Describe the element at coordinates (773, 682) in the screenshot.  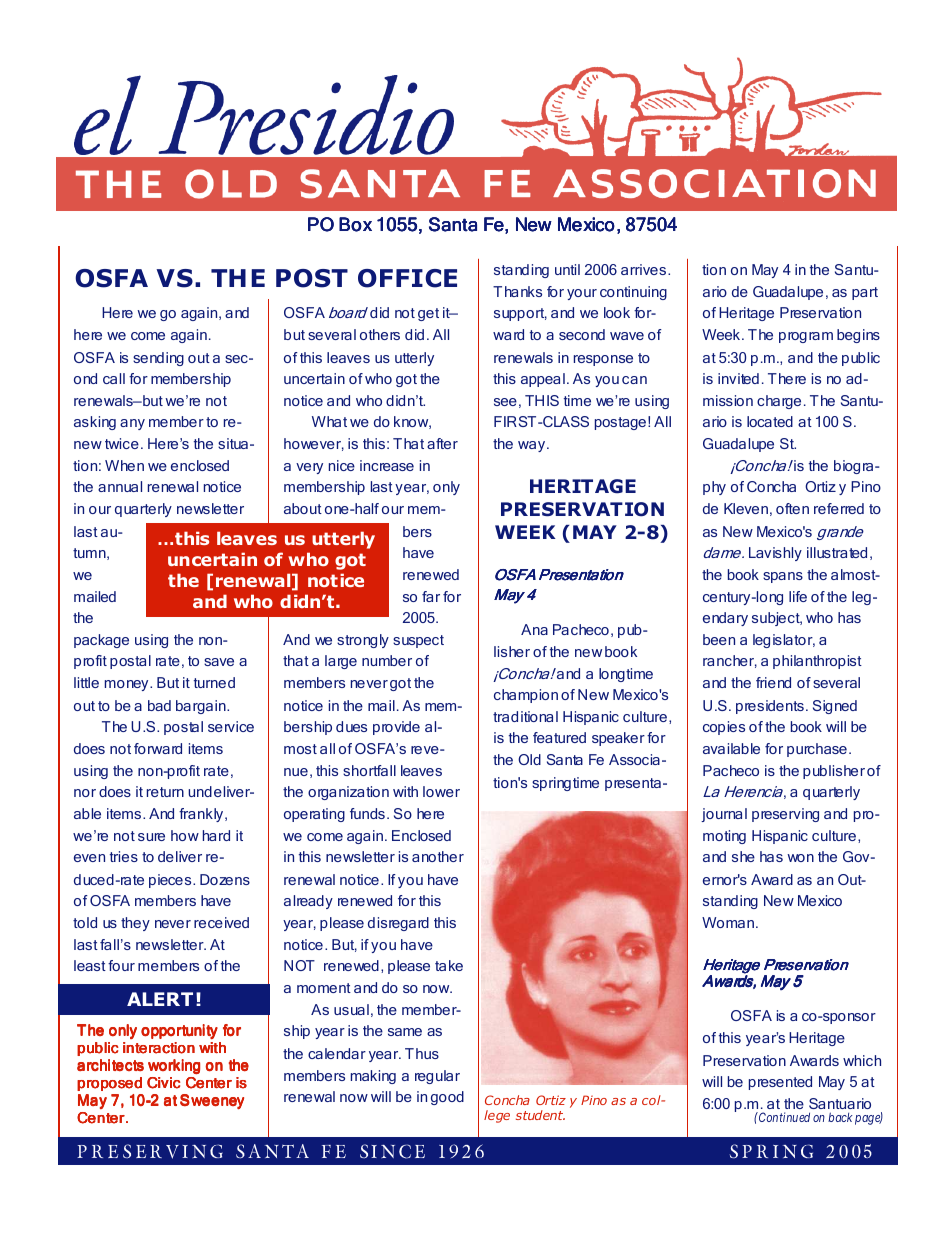
I see `friend` at that location.
